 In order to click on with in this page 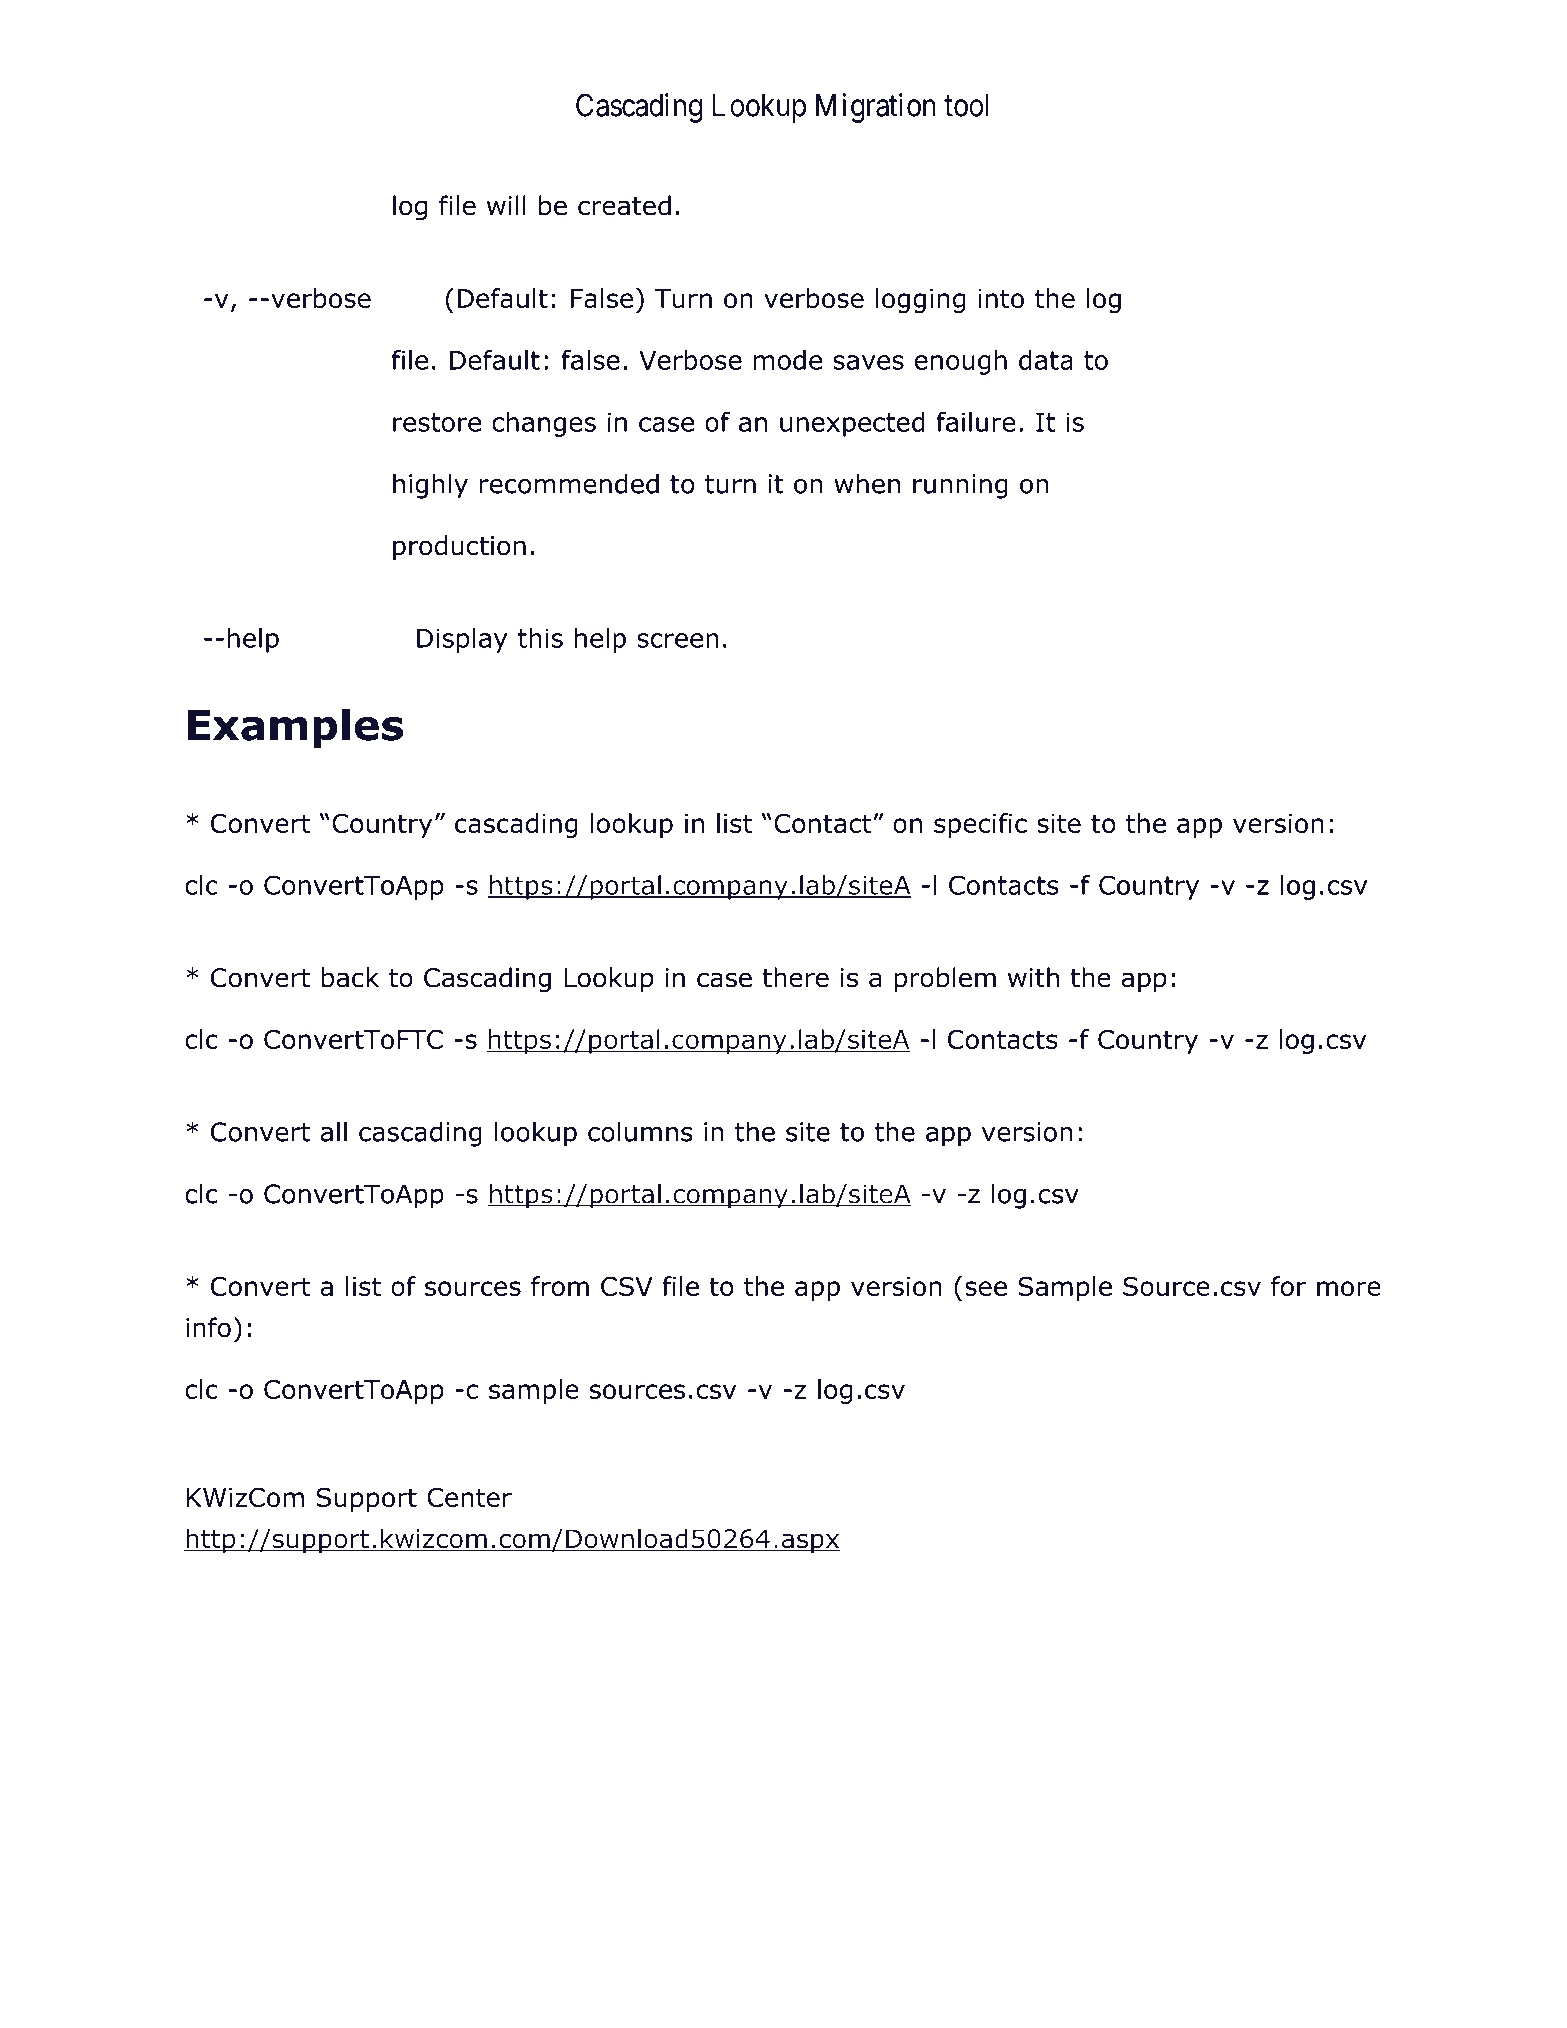, I will do `click(1033, 977)`.
